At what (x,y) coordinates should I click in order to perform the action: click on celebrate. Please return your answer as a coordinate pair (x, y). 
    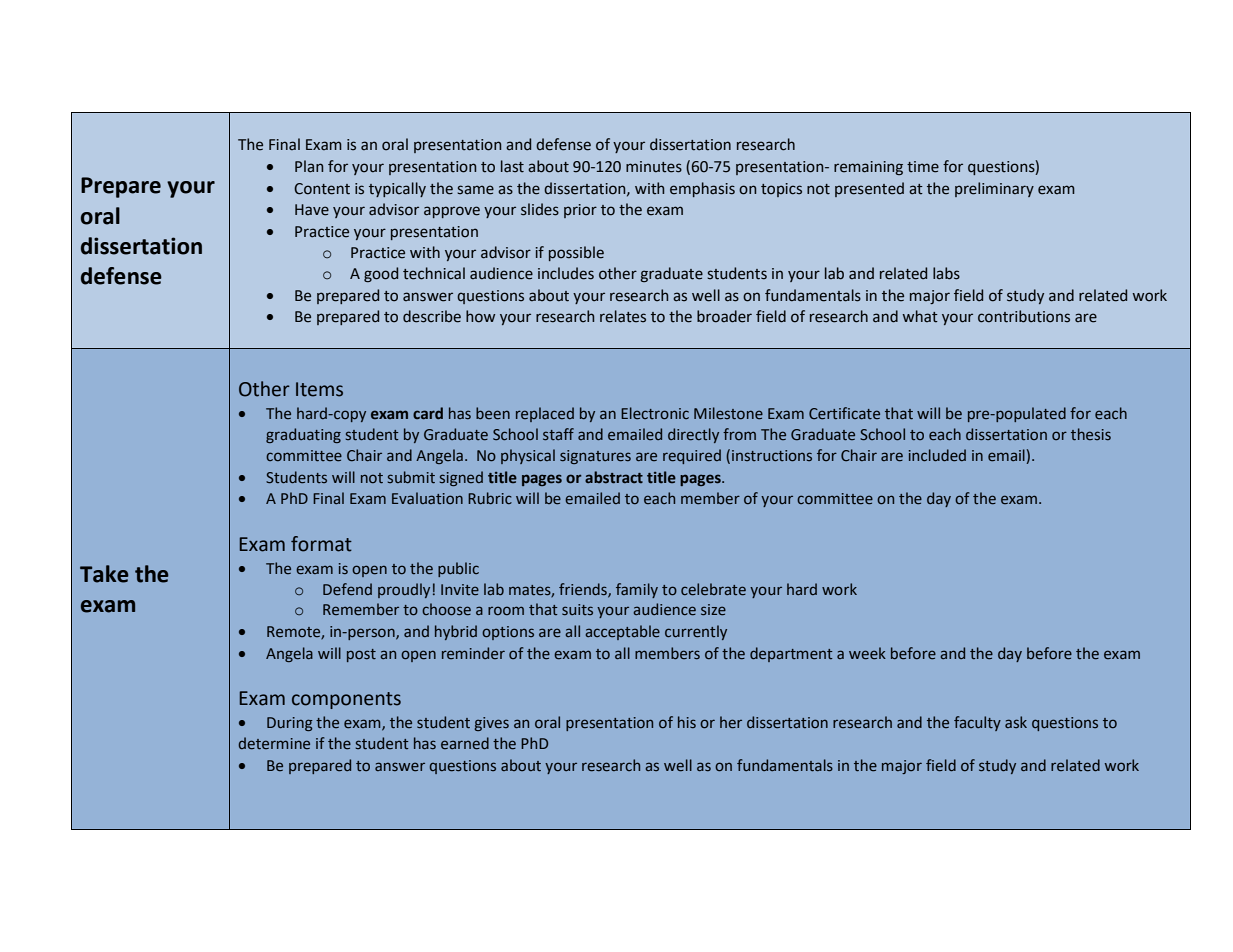
    Looking at the image, I should click on (713, 589).
